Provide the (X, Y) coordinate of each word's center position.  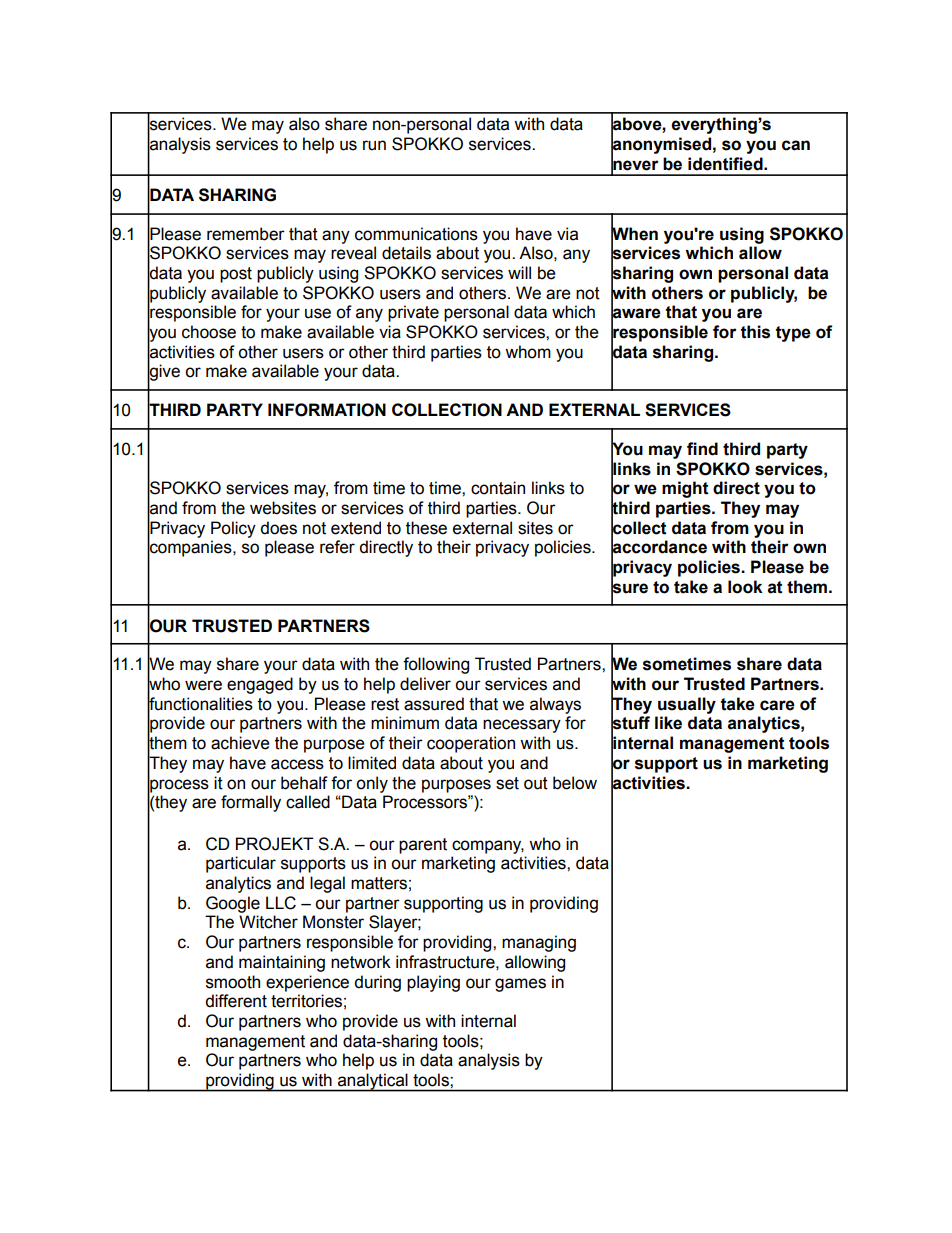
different (236, 1001)
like (668, 723)
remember (246, 234)
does (278, 528)
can (796, 145)
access (297, 764)
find (702, 449)
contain (498, 488)
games (520, 985)
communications (416, 234)
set (507, 783)
